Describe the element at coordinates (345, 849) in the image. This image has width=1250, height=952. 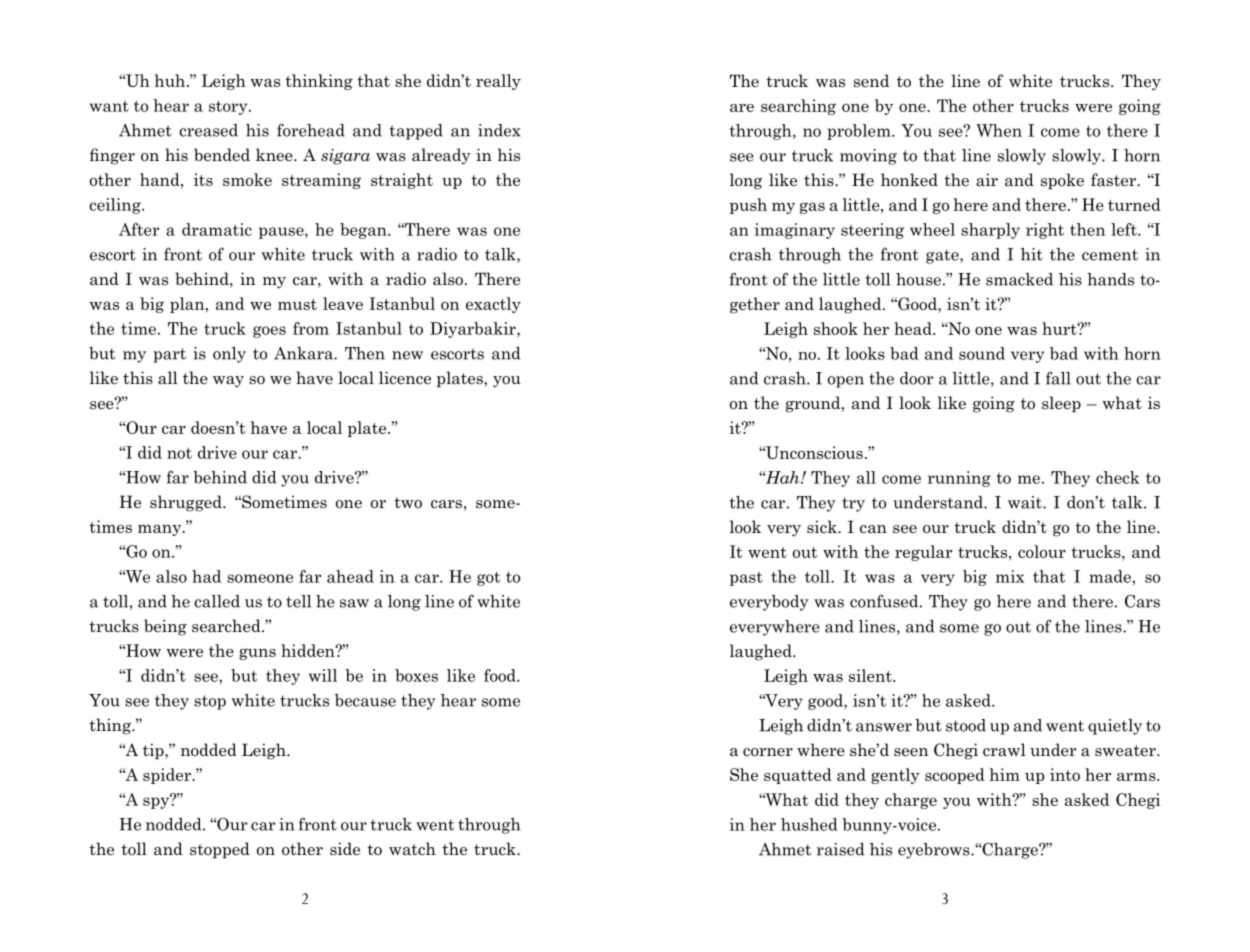
I see `side` at that location.
